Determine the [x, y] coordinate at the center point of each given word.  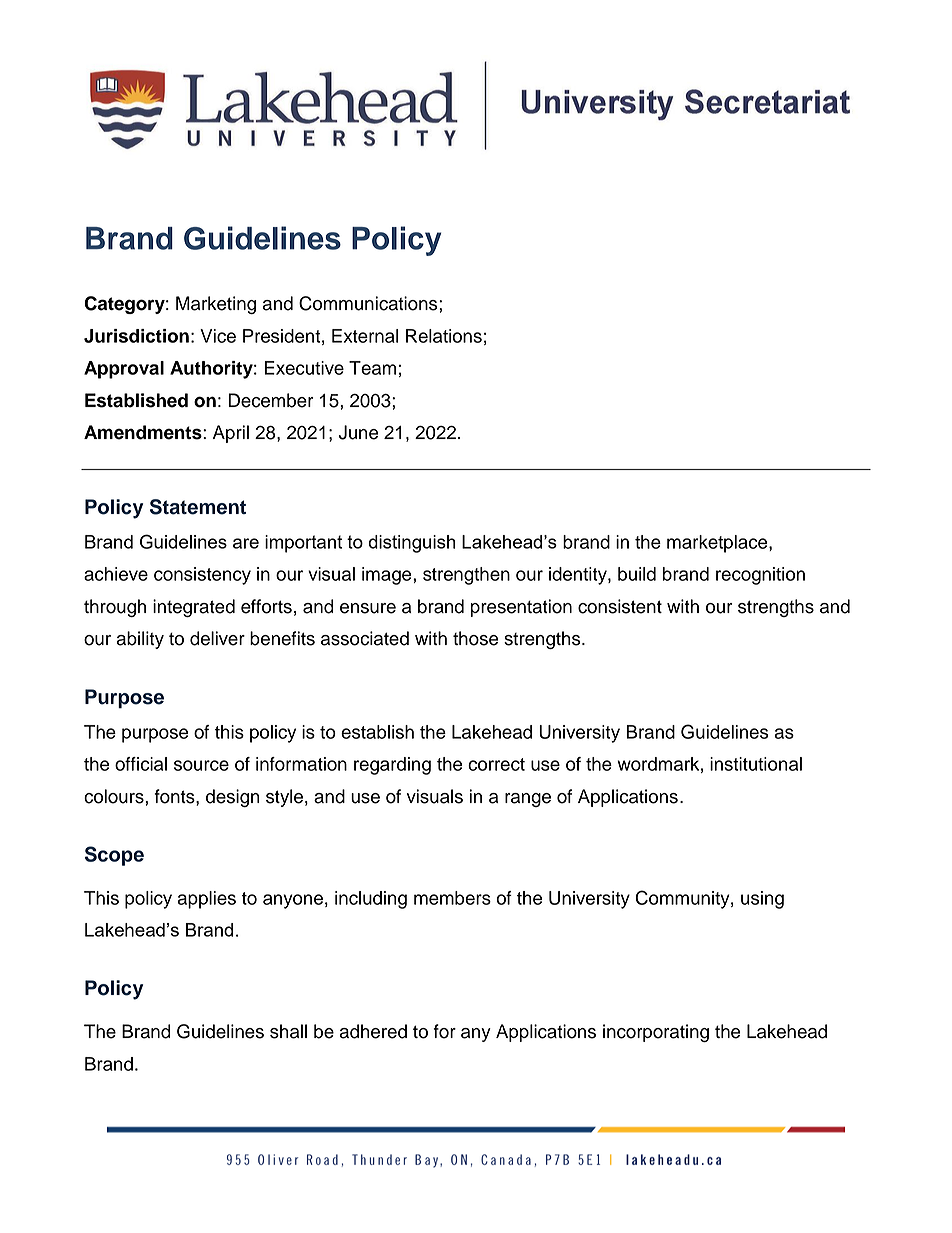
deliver [217, 638]
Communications [369, 303]
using [762, 900]
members [452, 898]
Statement [198, 507]
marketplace [718, 544]
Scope [114, 856]
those [475, 638]
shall [288, 1031]
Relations [444, 336]
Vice [218, 336]
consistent [620, 606]
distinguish [411, 544]
